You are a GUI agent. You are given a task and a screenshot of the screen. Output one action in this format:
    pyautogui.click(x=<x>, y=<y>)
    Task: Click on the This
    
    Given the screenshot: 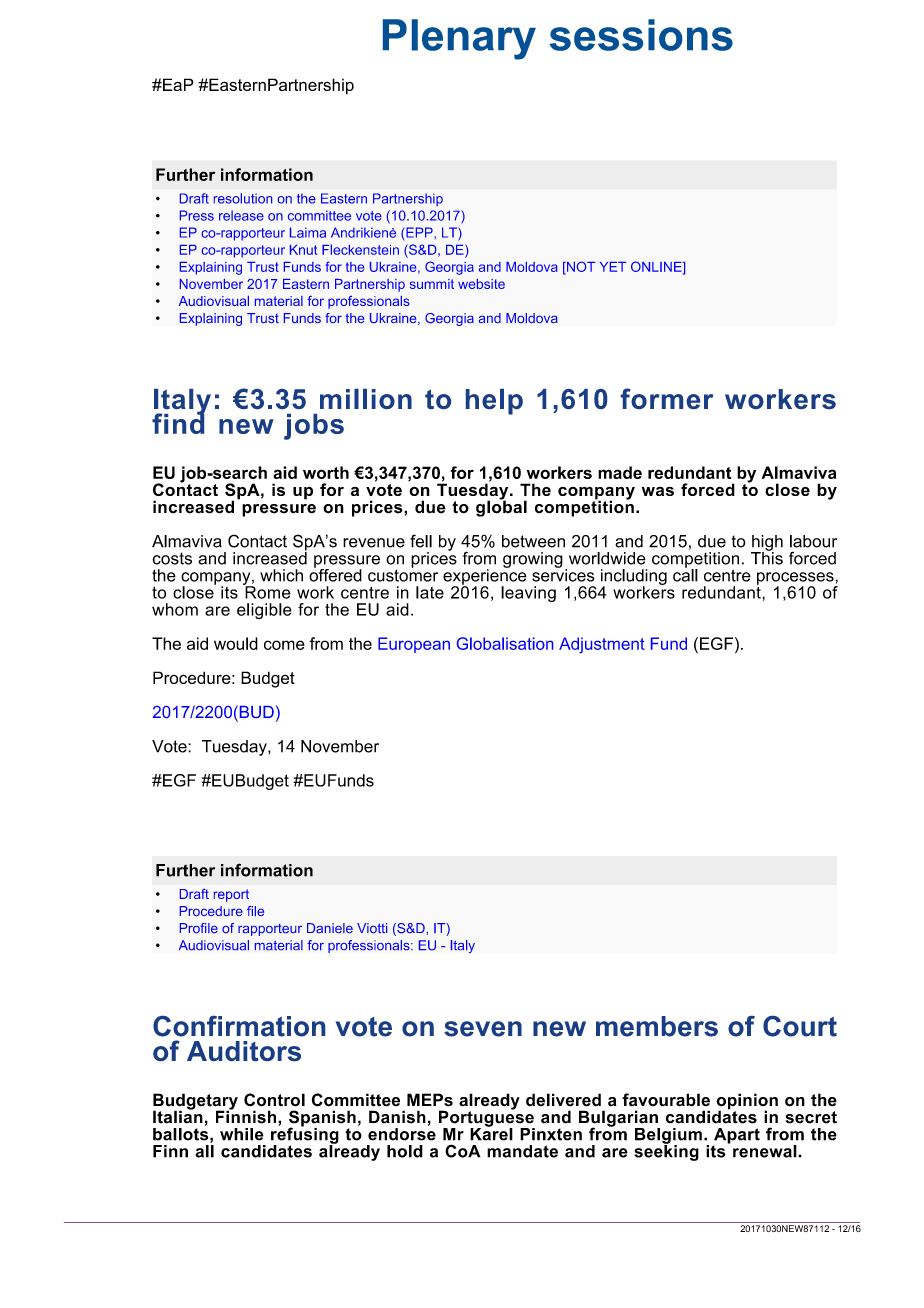 What is the action you would take?
    pyautogui.click(x=767, y=557)
